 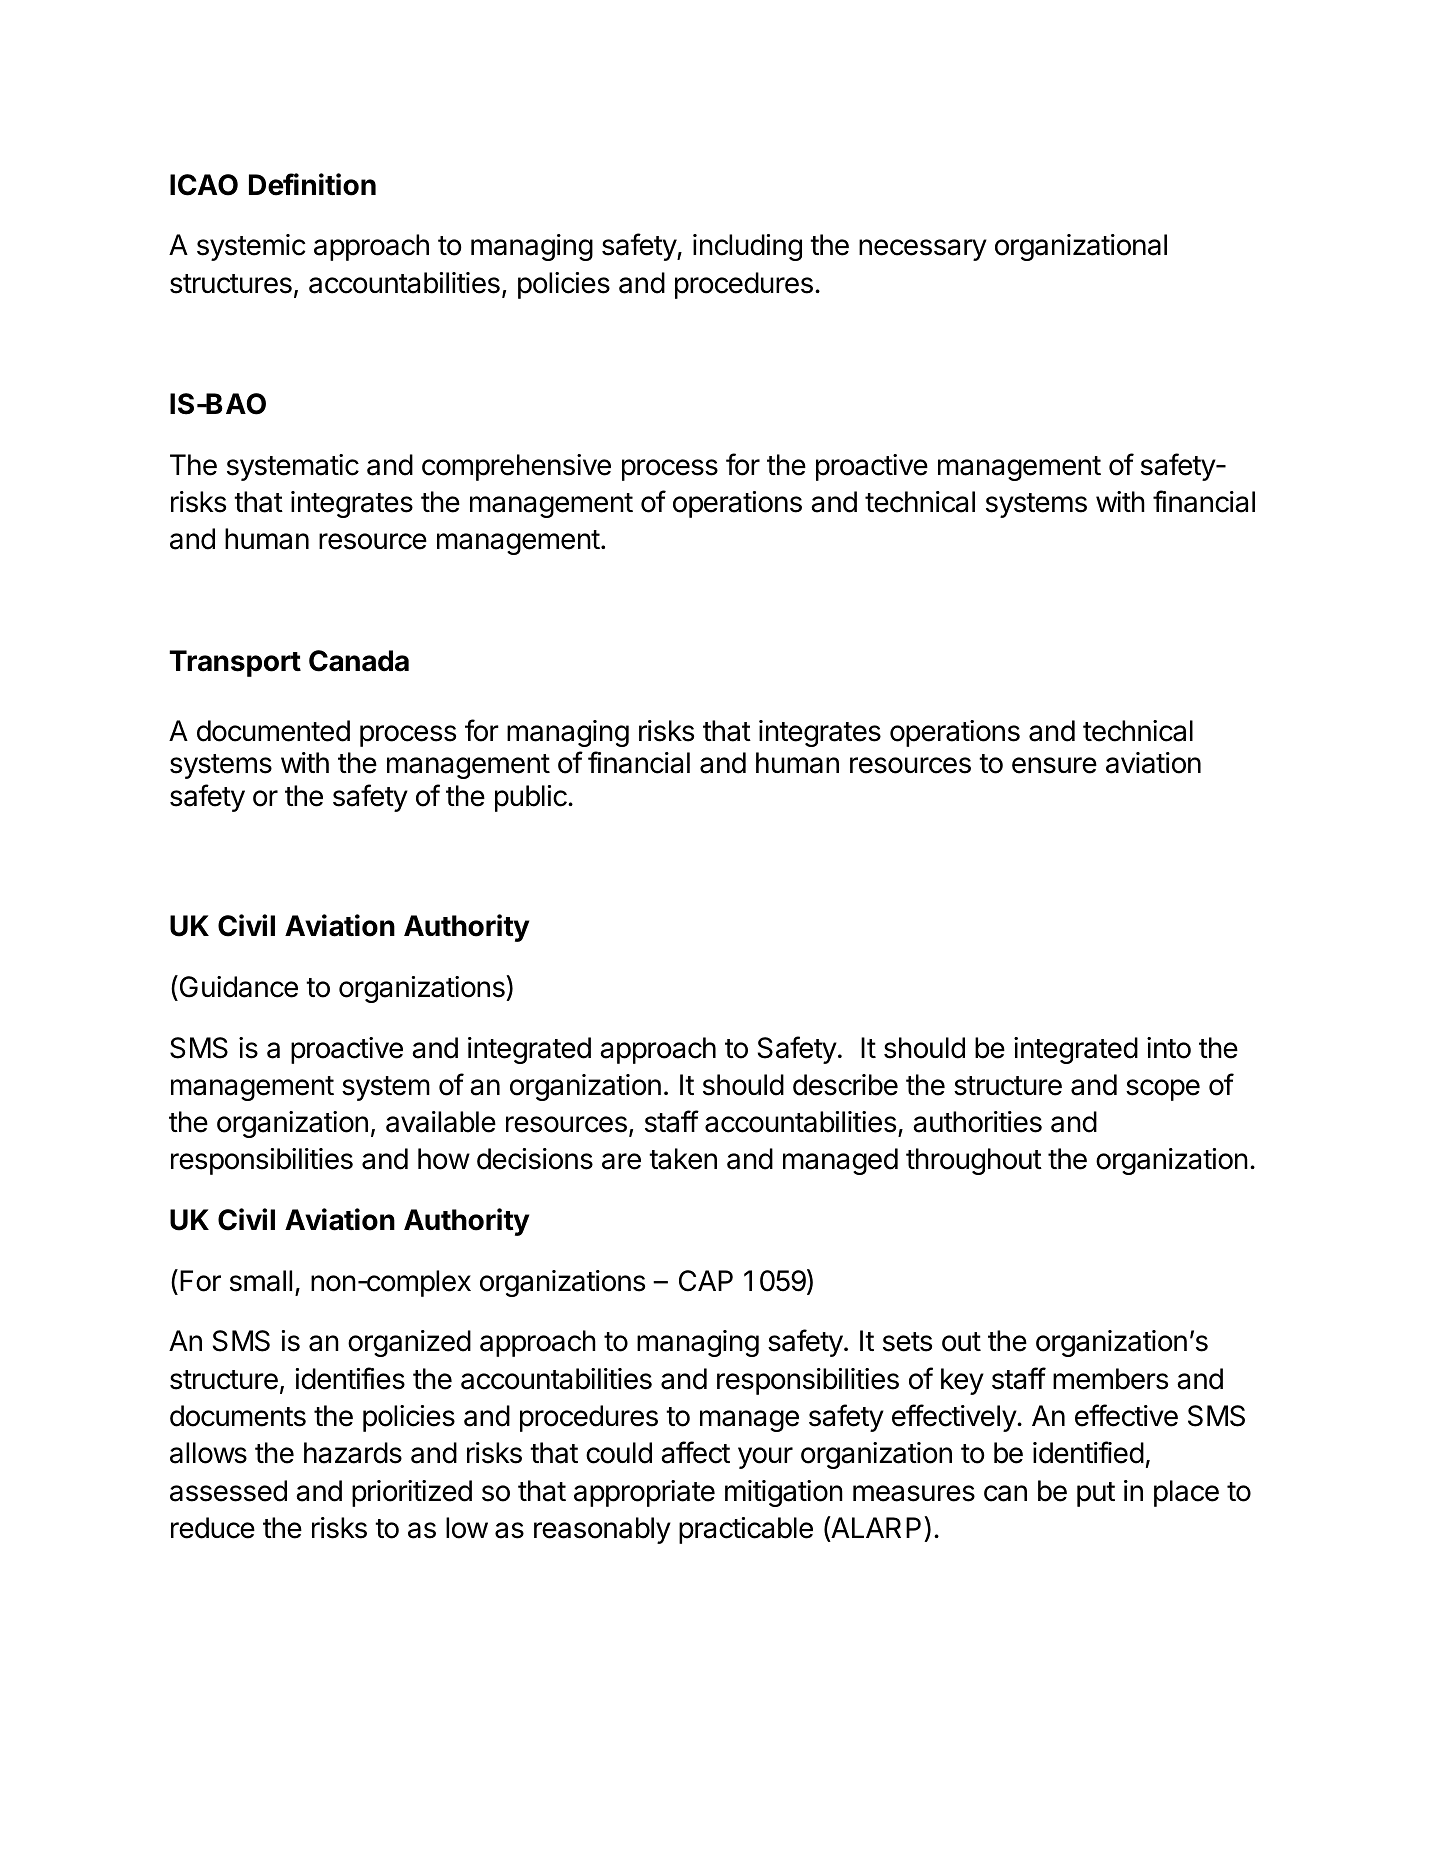 What do you see at coordinates (353, 1453) in the screenshot?
I see `hazards` at bounding box center [353, 1453].
